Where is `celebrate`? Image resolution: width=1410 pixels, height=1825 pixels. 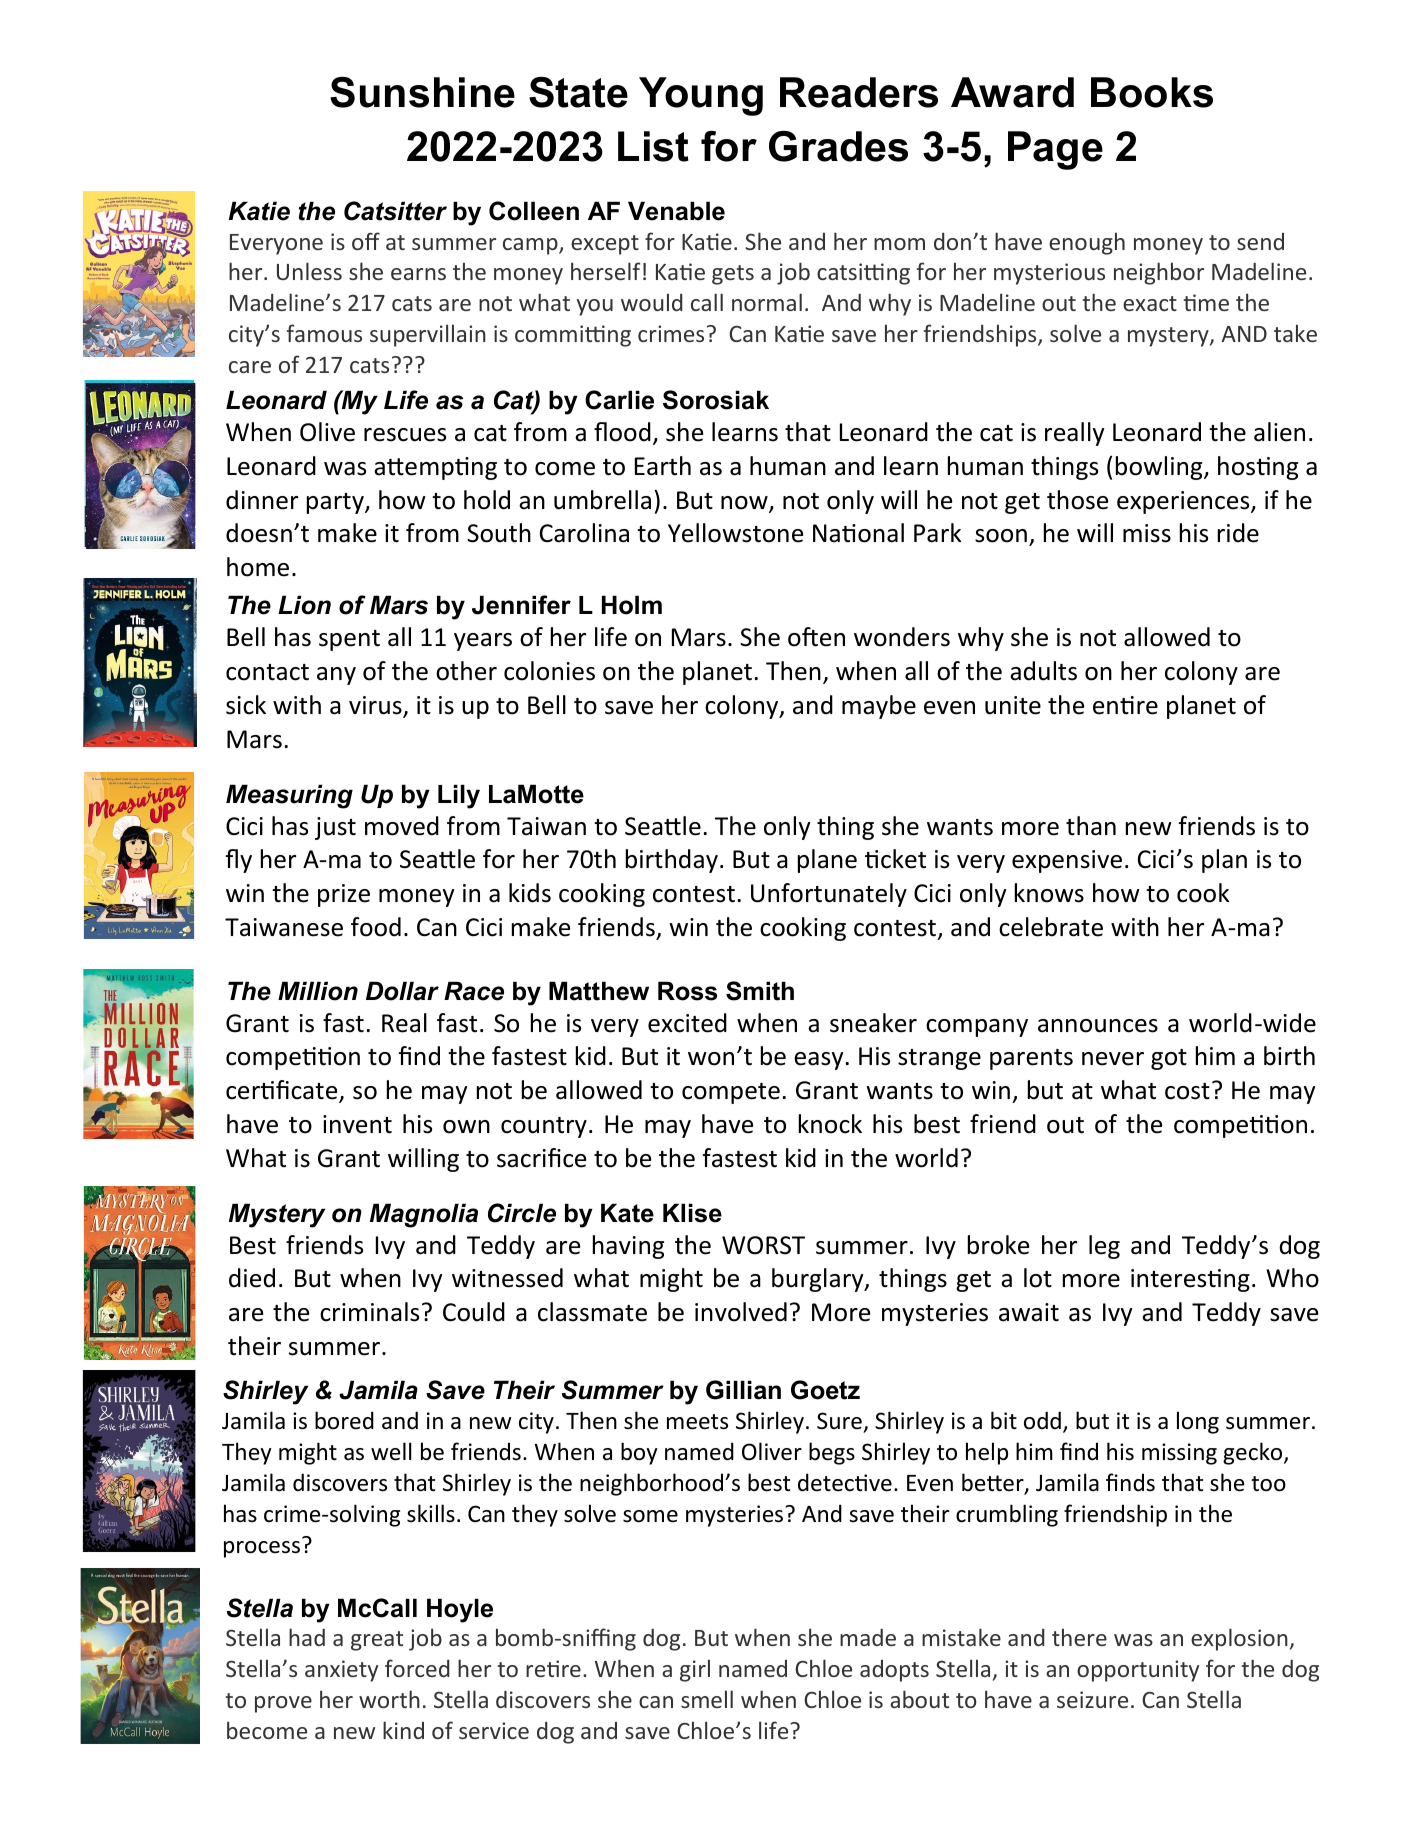 celebrate is located at coordinates (1051, 927).
